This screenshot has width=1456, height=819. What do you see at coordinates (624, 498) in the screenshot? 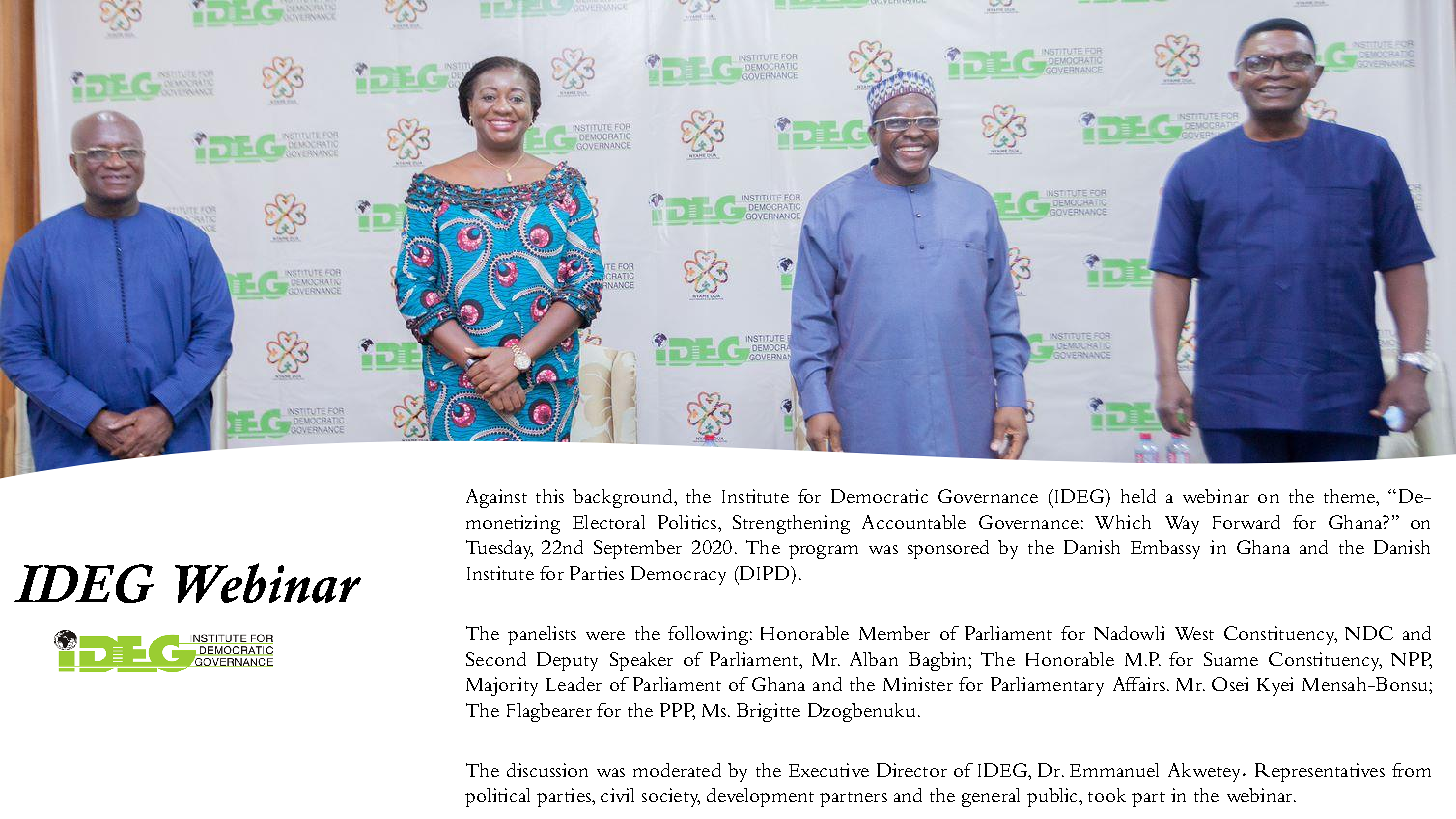
I see `background` at bounding box center [624, 498].
